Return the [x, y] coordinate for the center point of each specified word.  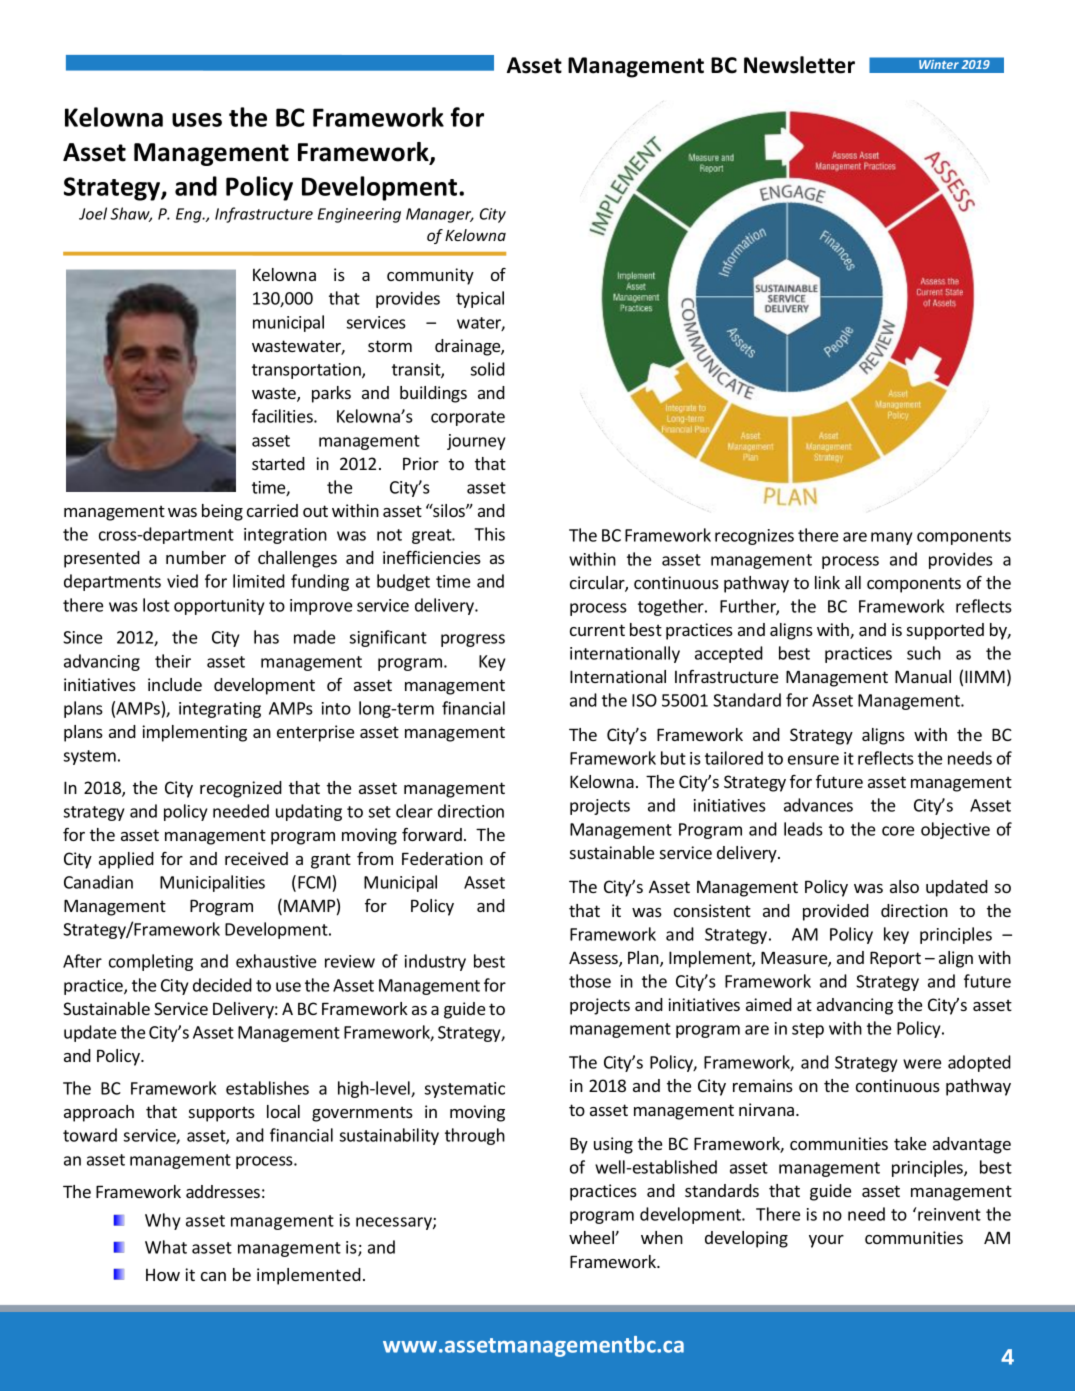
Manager [440, 215]
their [173, 661]
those [590, 981]
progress [473, 640]
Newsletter [799, 65]
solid [488, 369]
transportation [307, 371]
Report [895, 959]
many [892, 538]
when [662, 1237]
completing [151, 962]
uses [197, 120]
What [166, 1247]
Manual [923, 676]
